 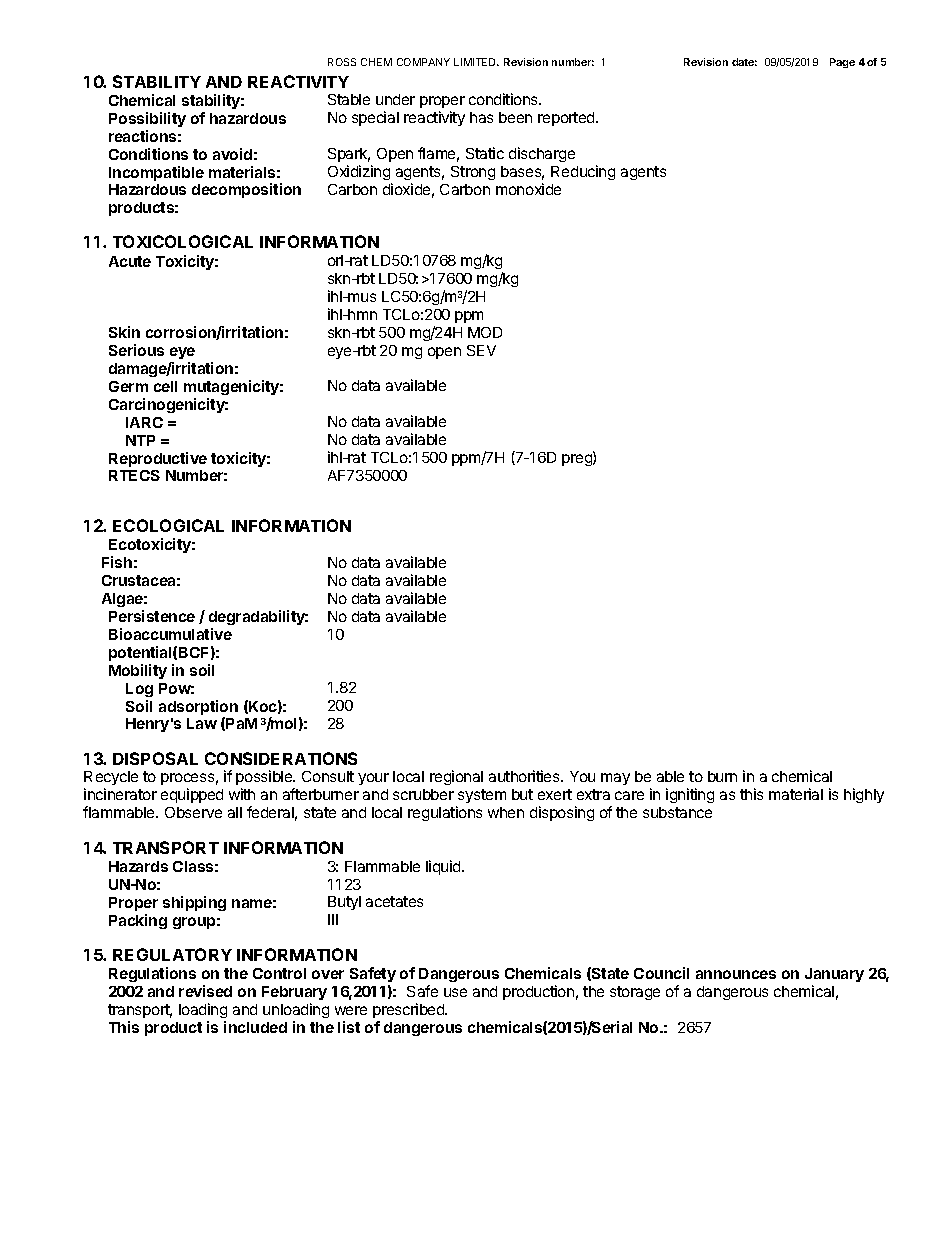 What do you see at coordinates (615, 779) in the document?
I see `may` at bounding box center [615, 779].
